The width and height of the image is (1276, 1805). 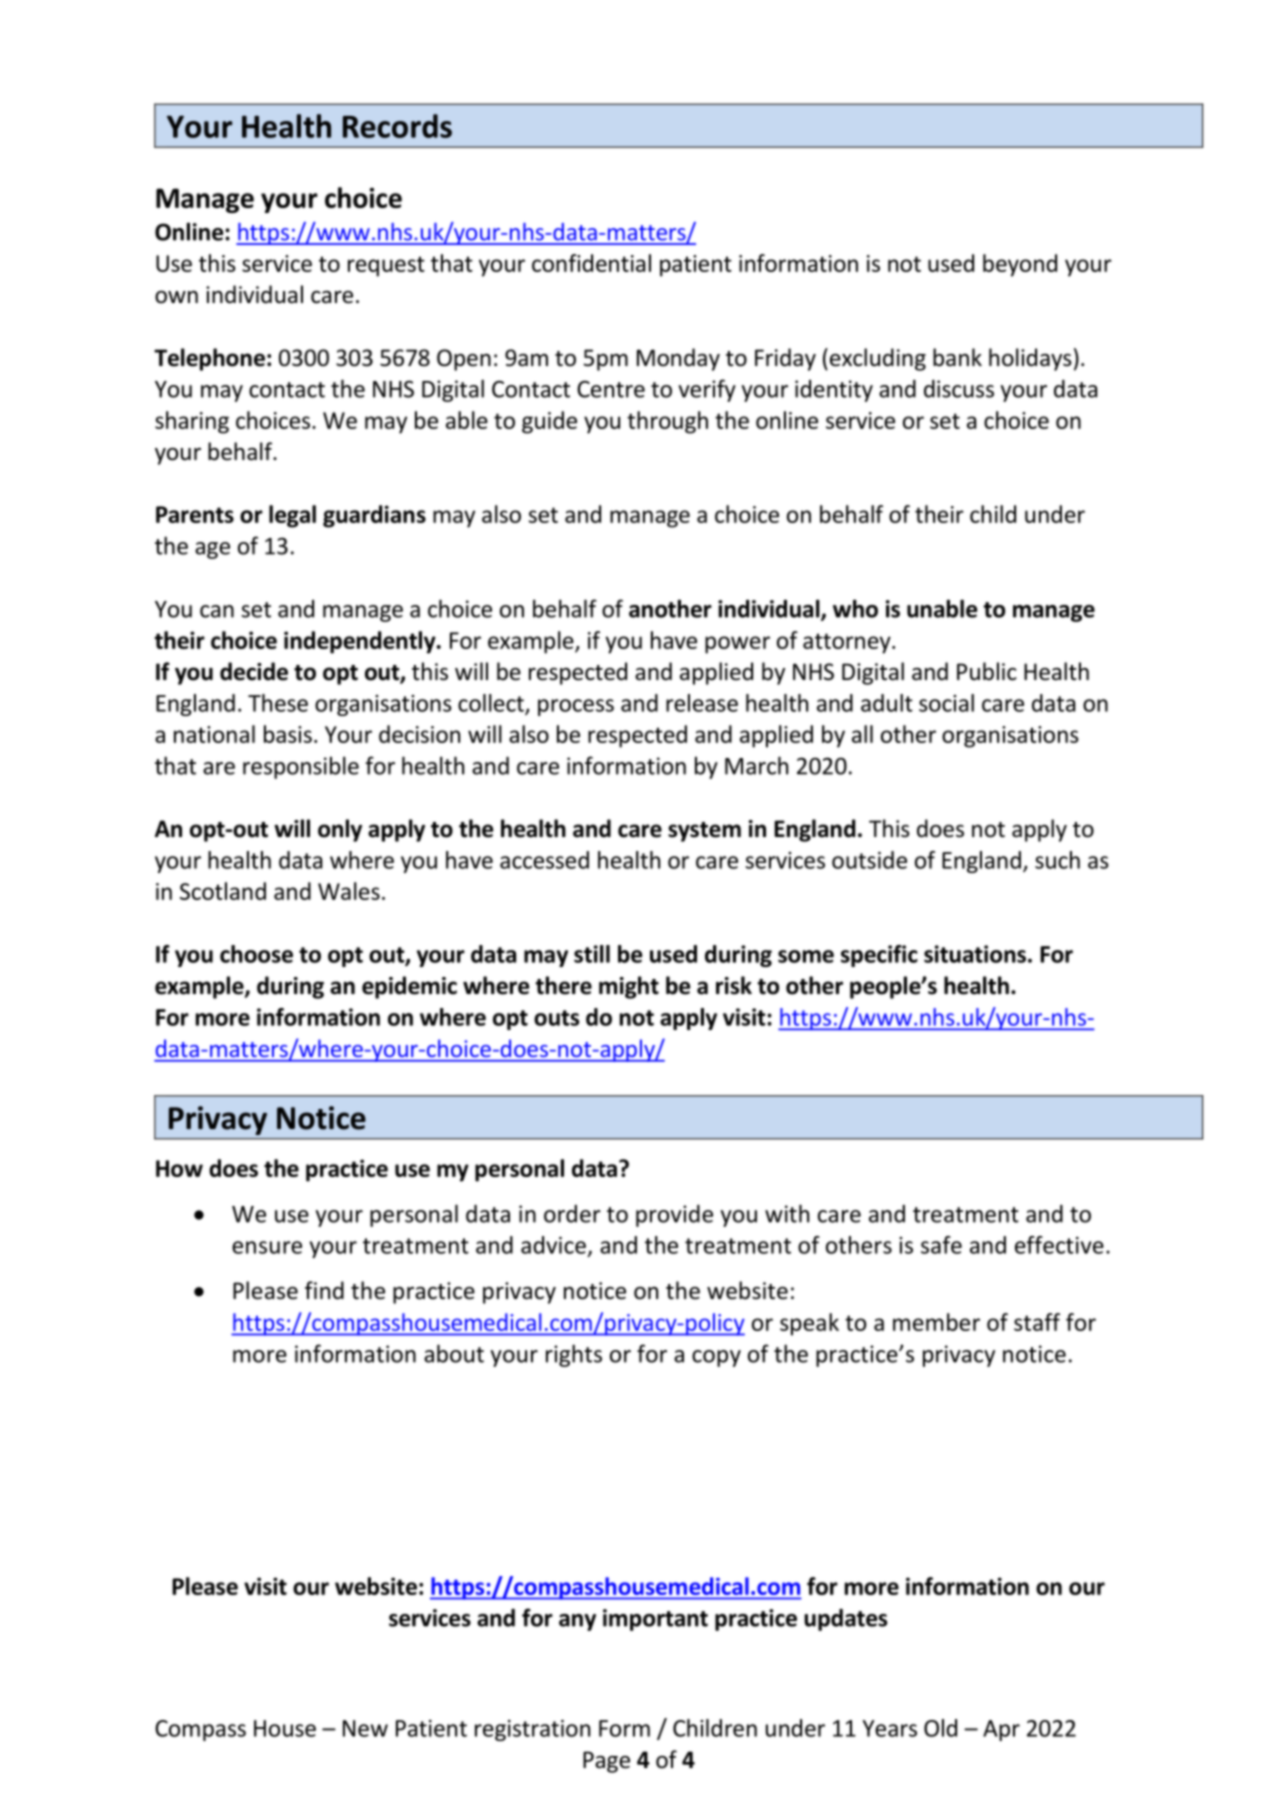 What do you see at coordinates (946, 703) in the image?
I see `social` at bounding box center [946, 703].
